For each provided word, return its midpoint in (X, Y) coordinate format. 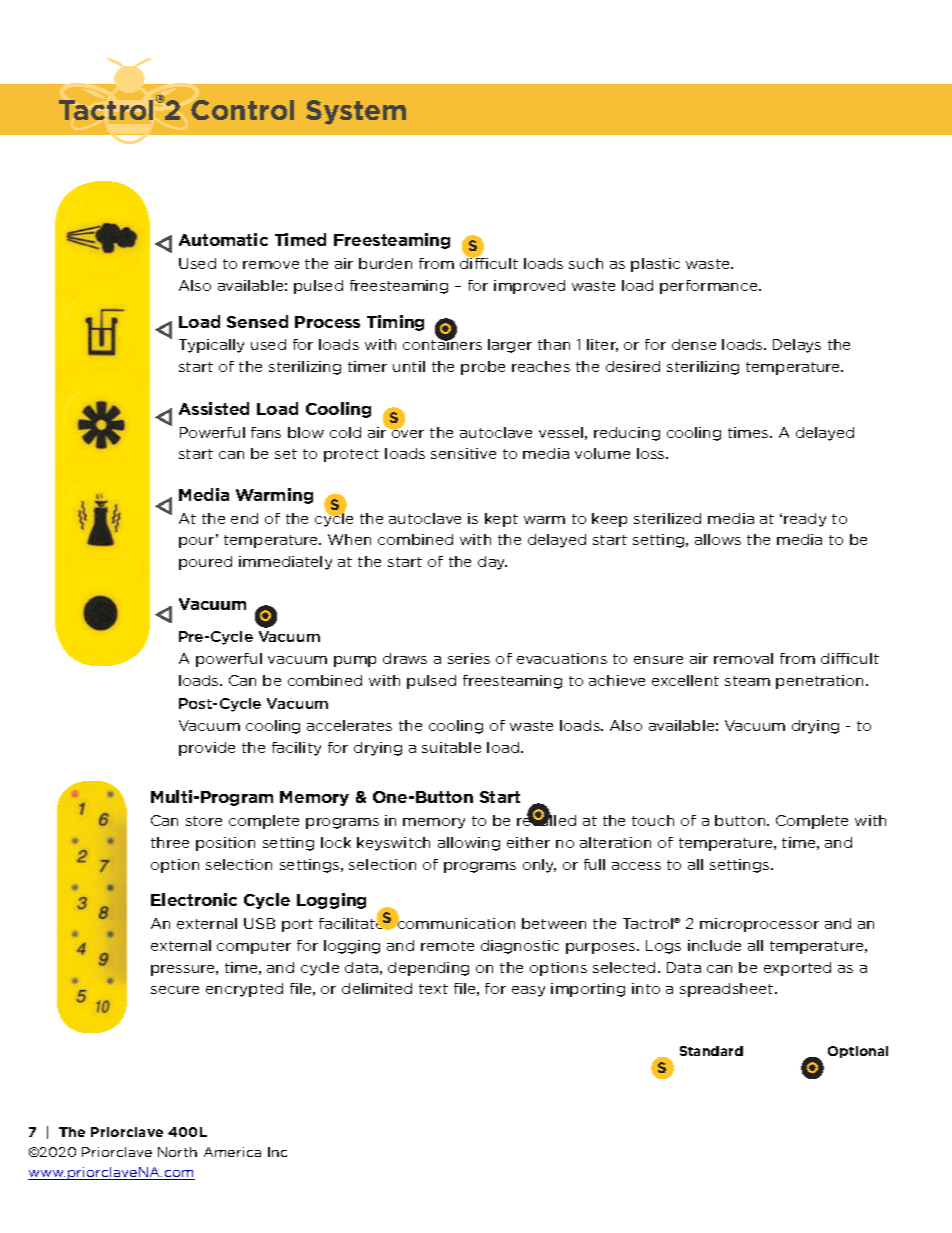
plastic (655, 265)
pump (355, 661)
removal (743, 658)
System (356, 112)
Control (242, 110)
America (232, 1152)
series (469, 658)
